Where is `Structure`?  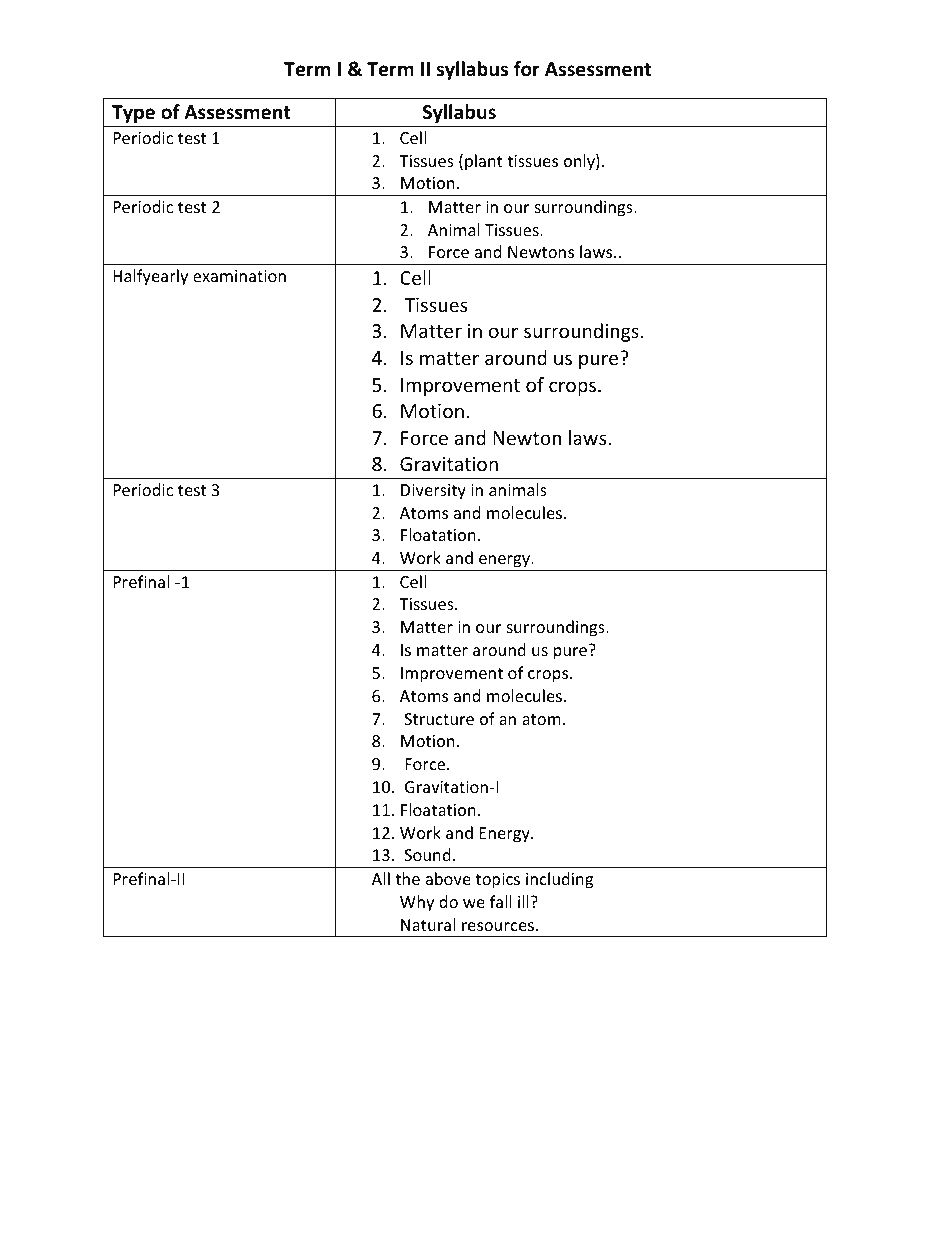
Structure is located at coordinates (439, 719).
